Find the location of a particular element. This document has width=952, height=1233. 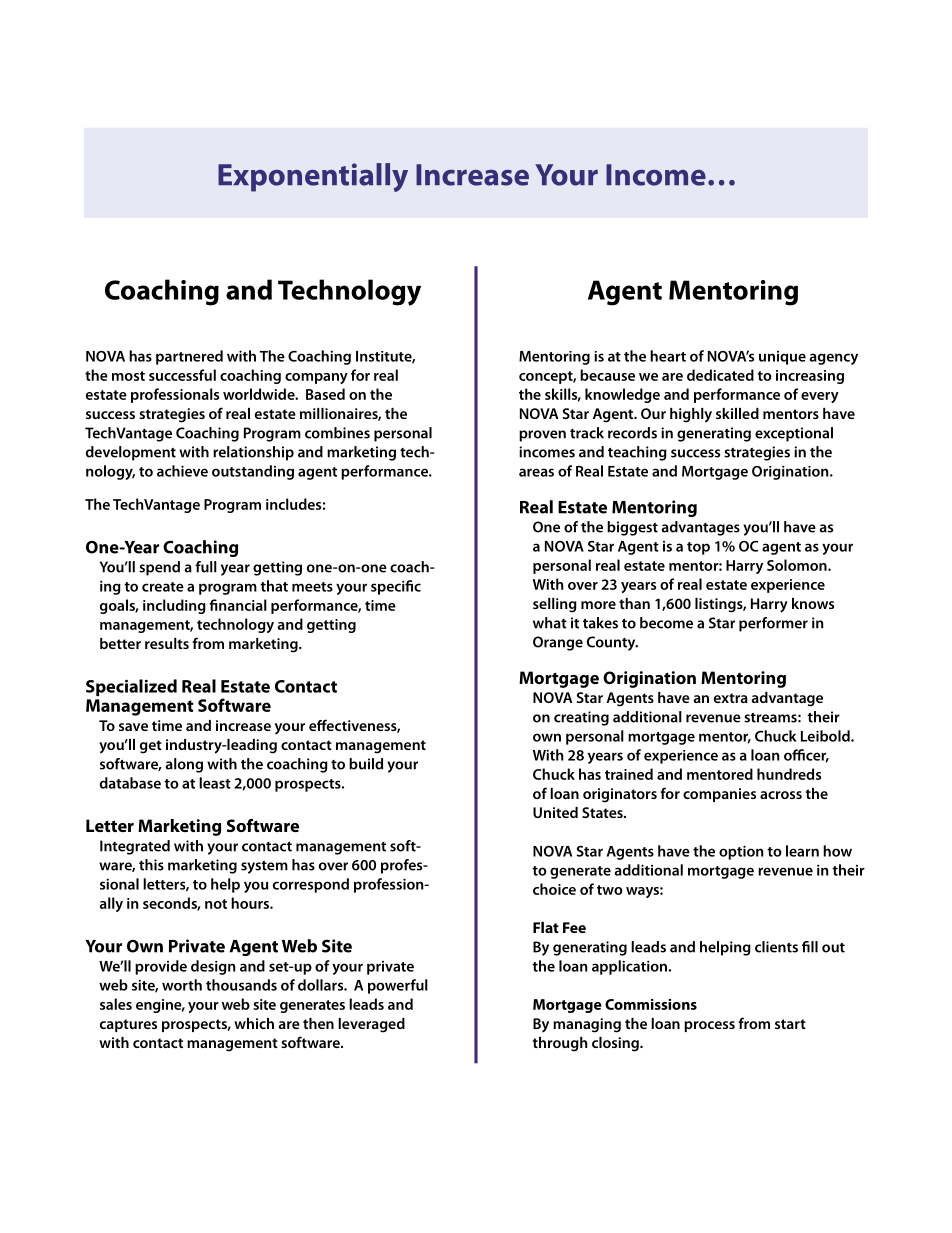

which is located at coordinates (254, 1023).
